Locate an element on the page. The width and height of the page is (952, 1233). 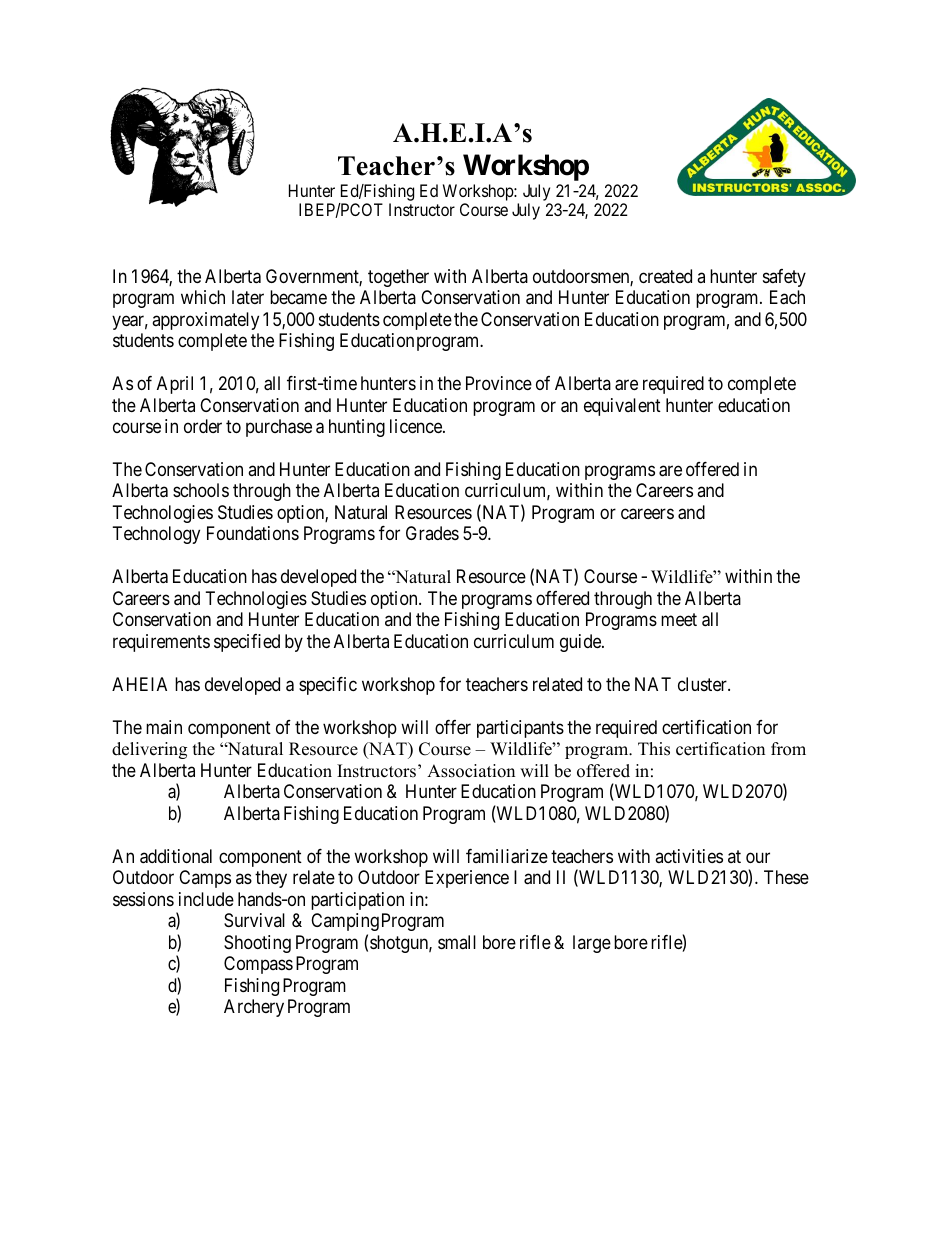
participants is located at coordinates (520, 729).
